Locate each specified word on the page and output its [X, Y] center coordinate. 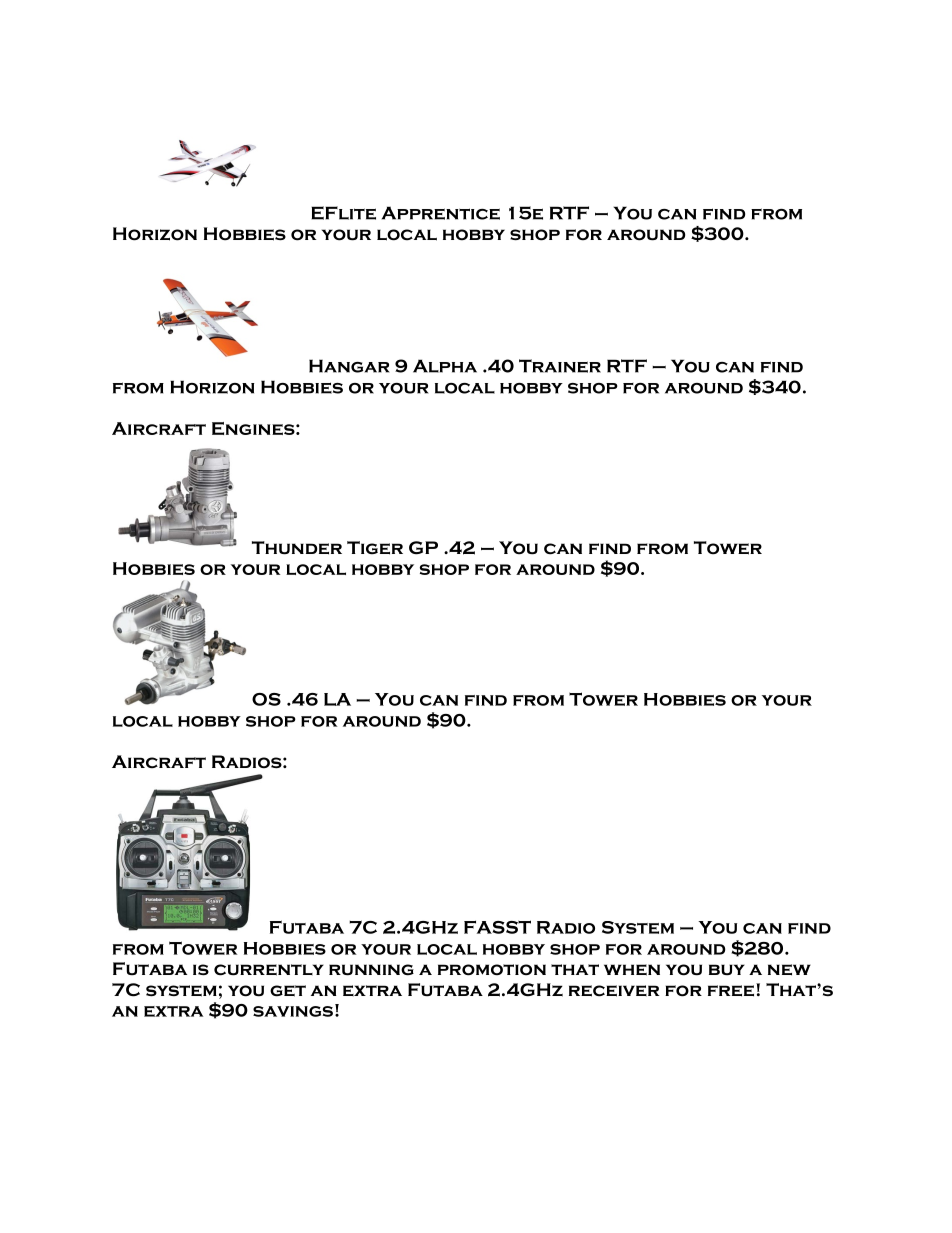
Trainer [560, 366]
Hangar [349, 366]
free [732, 990]
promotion [492, 970]
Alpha [445, 366]
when [632, 970]
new [789, 970]
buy [727, 969]
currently [269, 970]
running [371, 970]
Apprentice [441, 213]
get [288, 991]
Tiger [375, 548]
